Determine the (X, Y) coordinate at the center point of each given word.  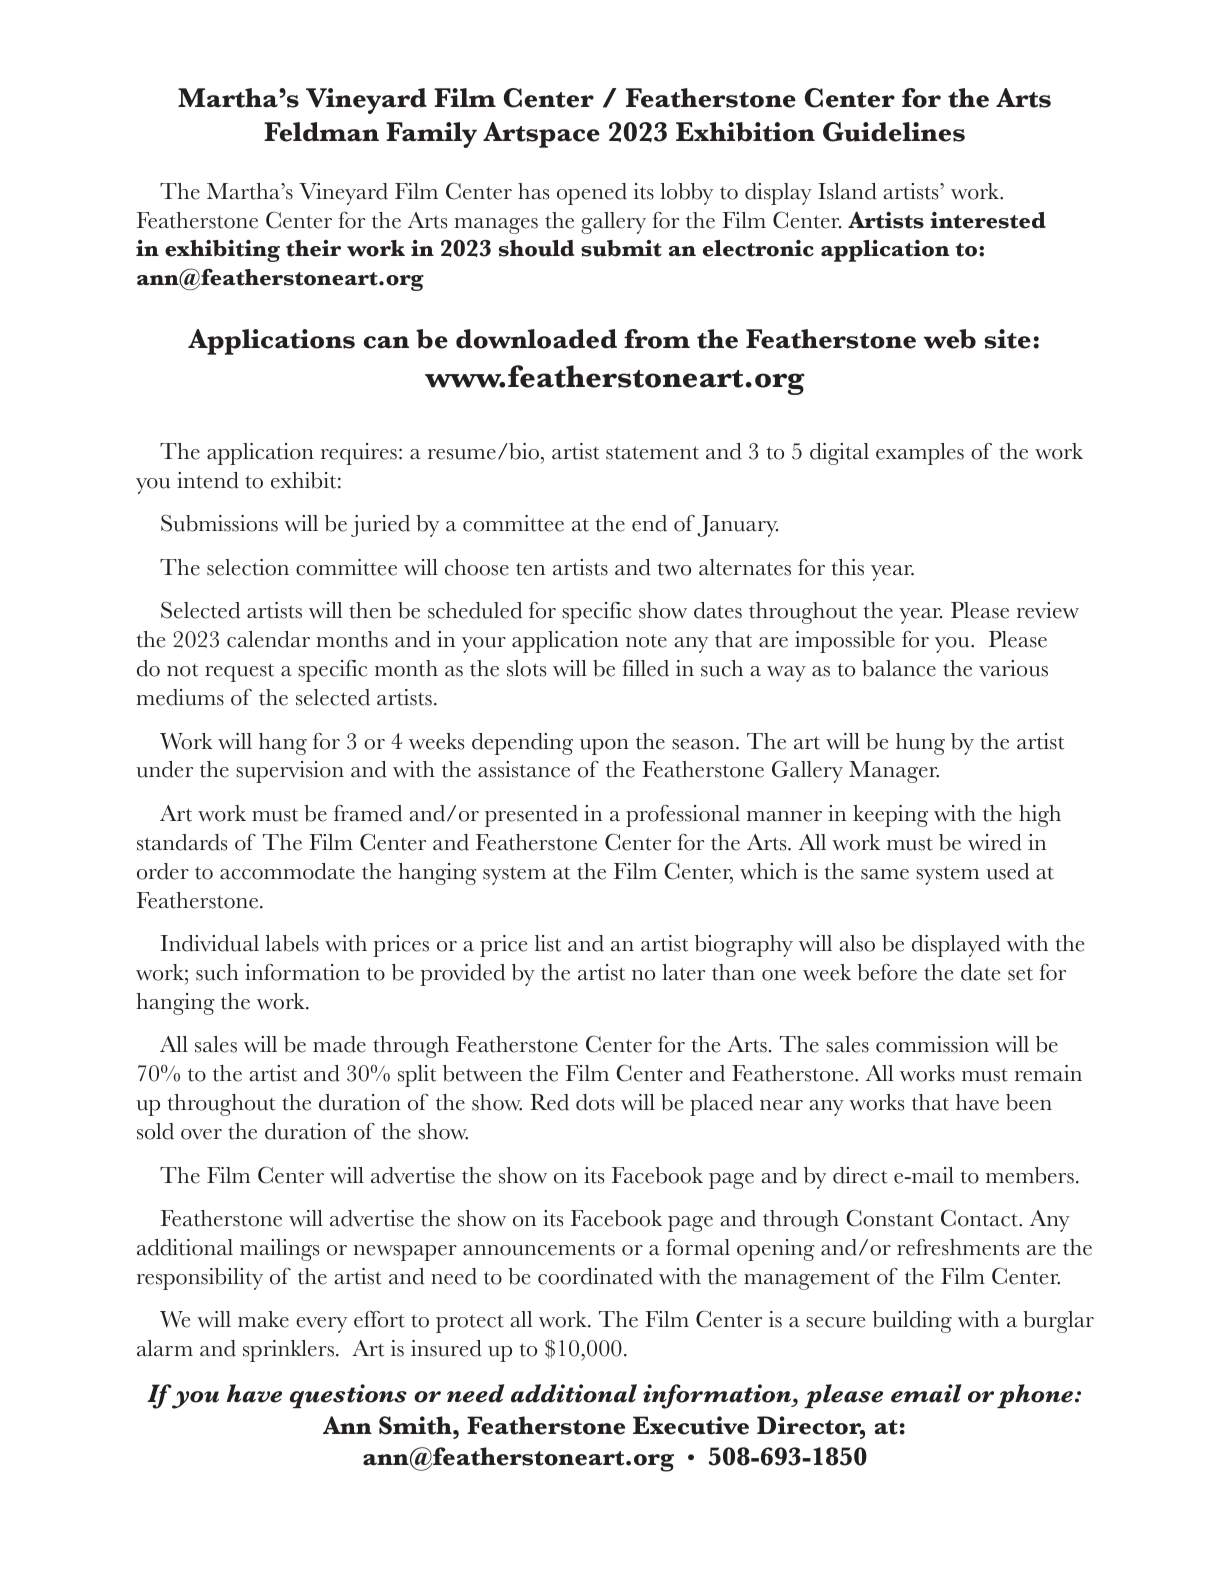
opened (592, 194)
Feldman (321, 132)
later (683, 972)
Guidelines (894, 132)
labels (292, 943)
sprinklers (290, 1351)
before (887, 972)
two (674, 569)
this (848, 567)
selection (248, 567)
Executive (691, 1425)
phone (1035, 1396)
